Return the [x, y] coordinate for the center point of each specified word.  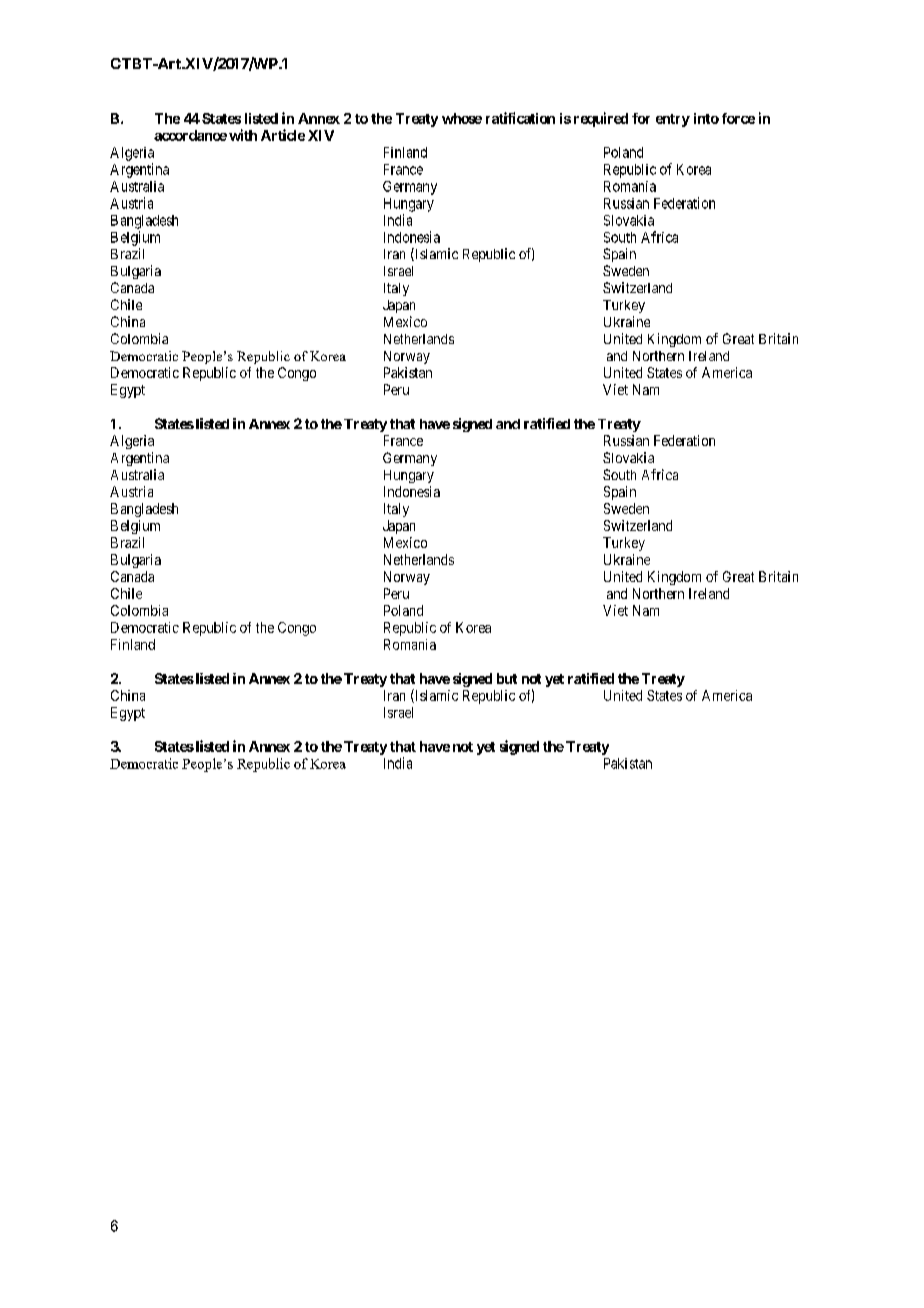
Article [283, 135]
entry [673, 120]
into [706, 118]
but [507, 678]
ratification [520, 118]
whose [462, 118]
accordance [190, 135]
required [601, 119]
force [738, 118]
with [243, 135]
